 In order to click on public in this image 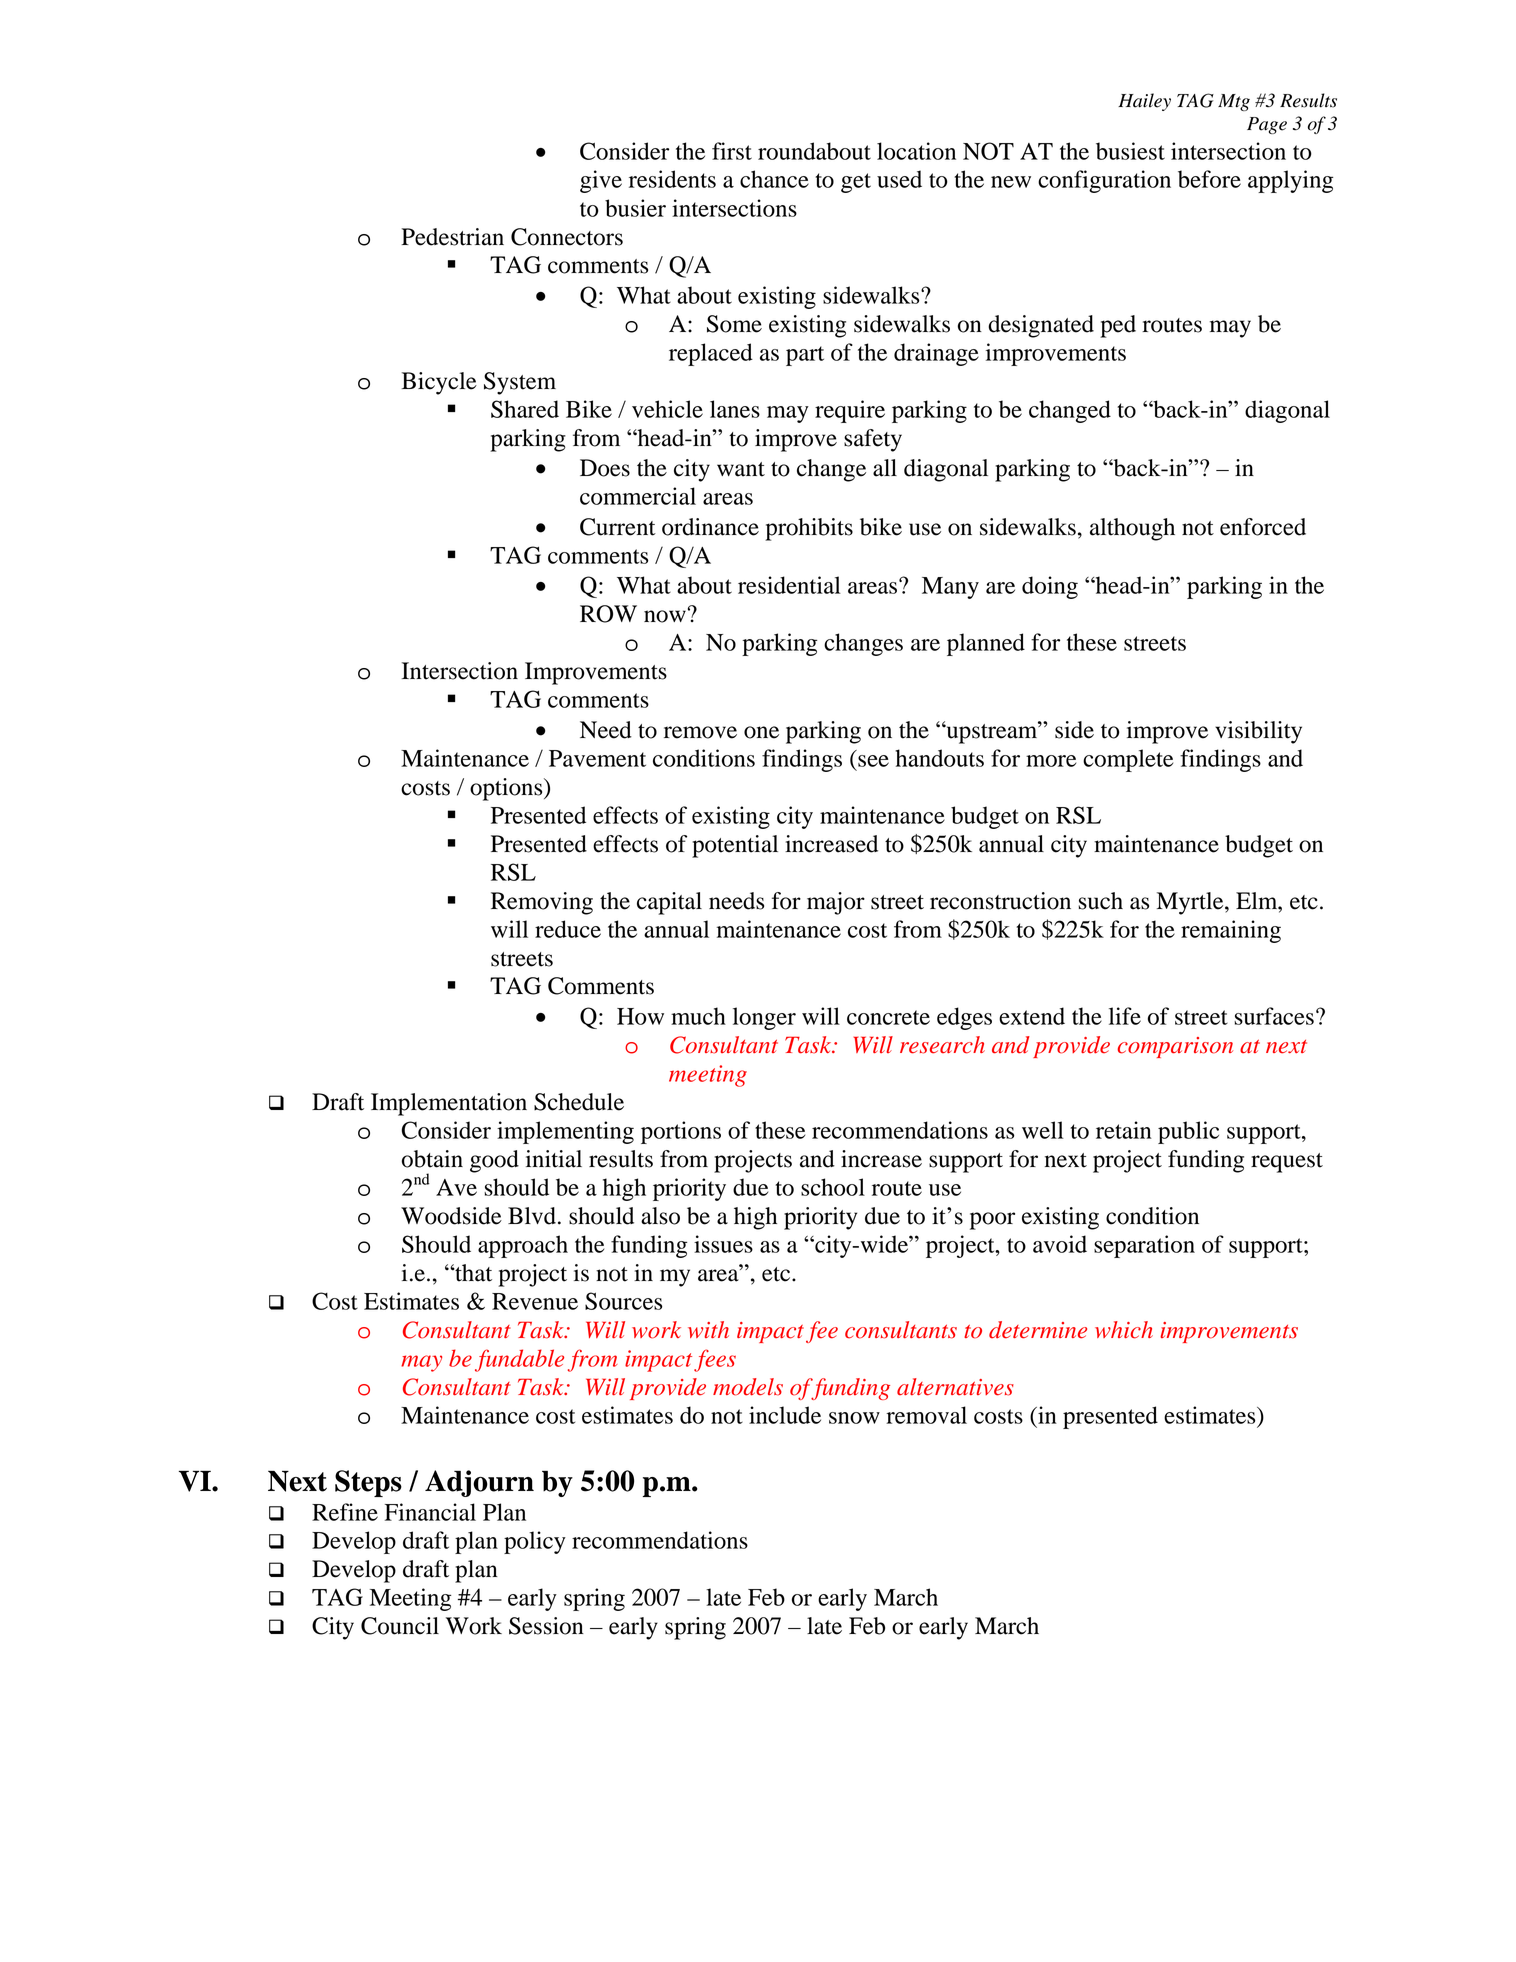, I will do `click(1188, 1132)`.
